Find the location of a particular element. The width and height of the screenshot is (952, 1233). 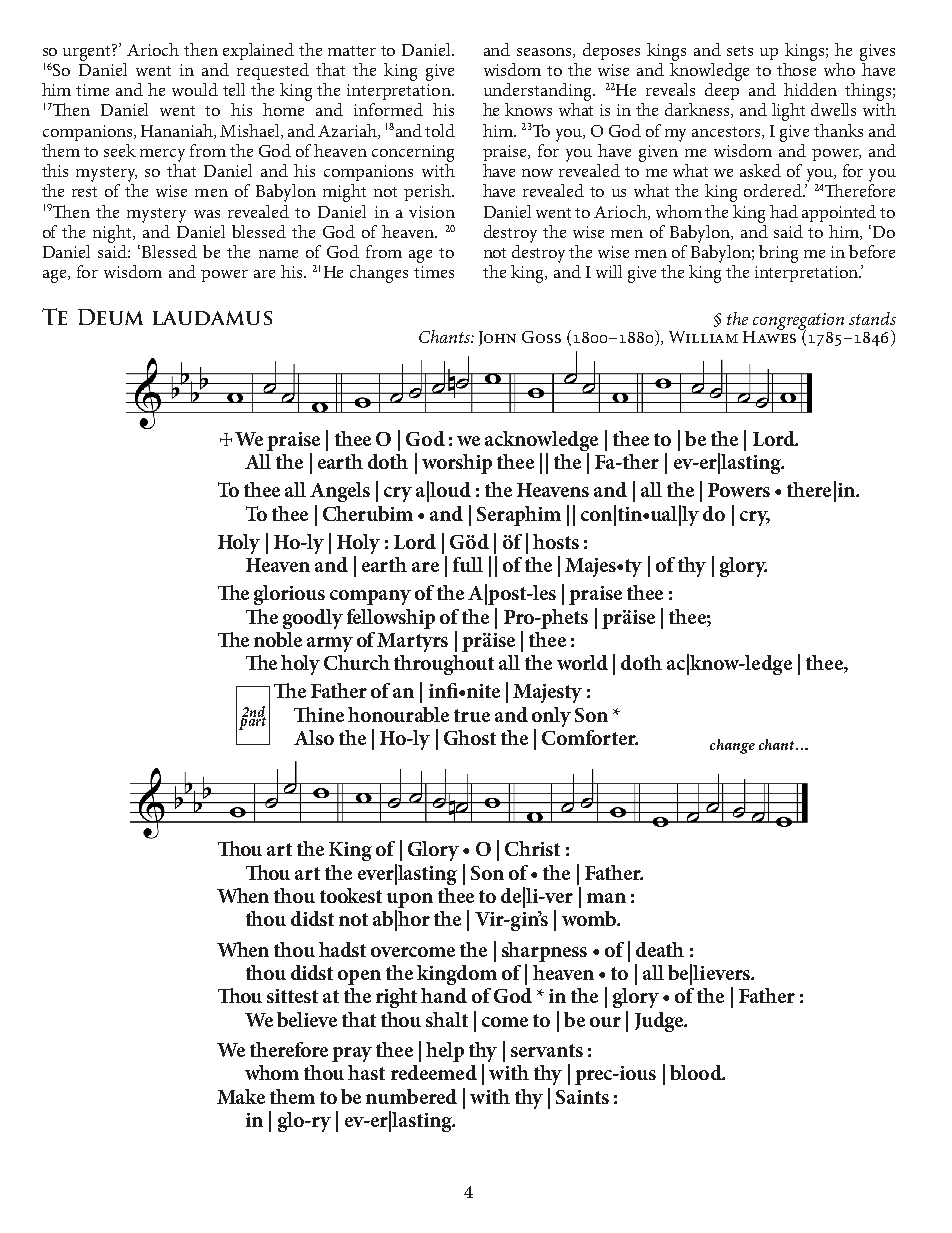

John is located at coordinates (497, 338).
